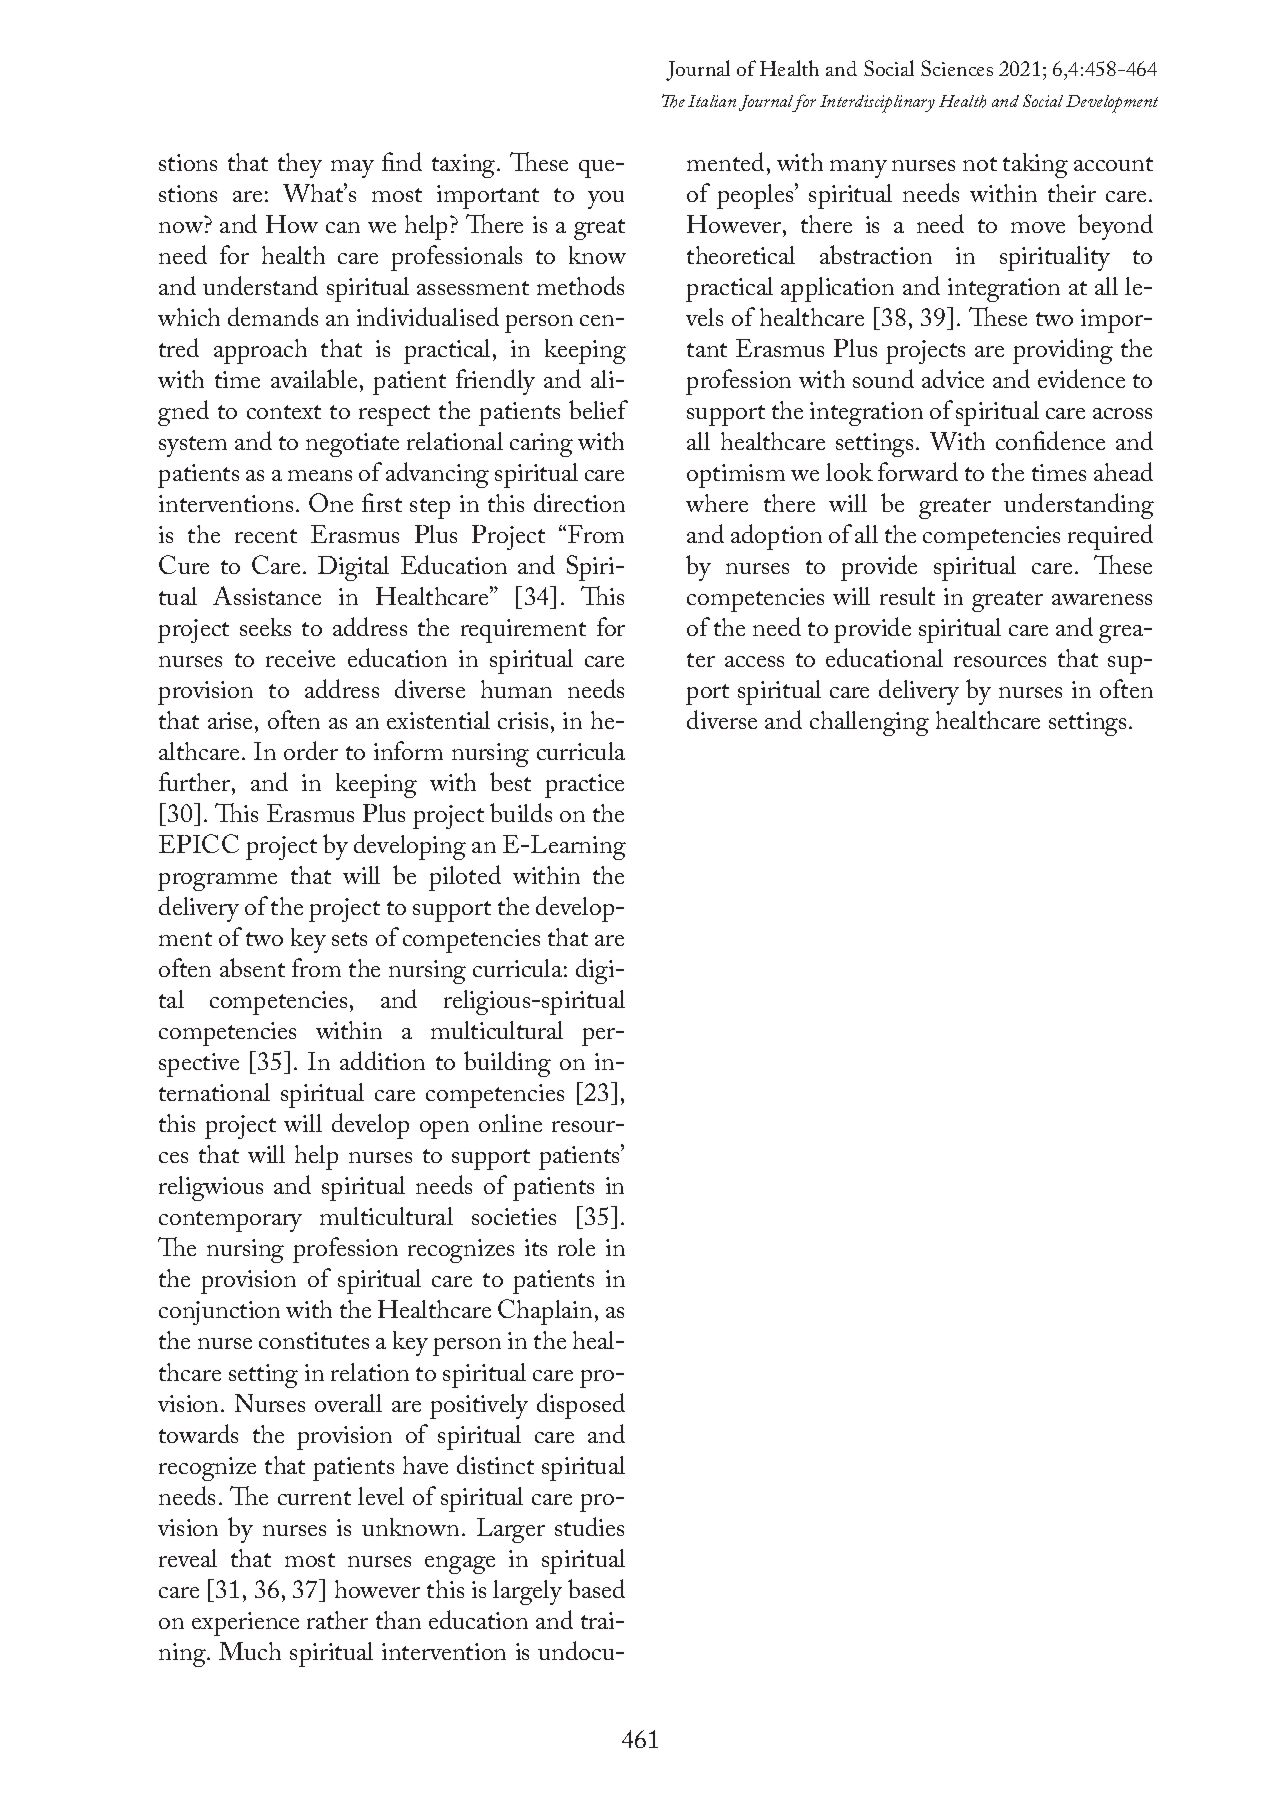 The image size is (1282, 1813). Describe the element at coordinates (596, 1588) in the page. I see `based` at that location.
